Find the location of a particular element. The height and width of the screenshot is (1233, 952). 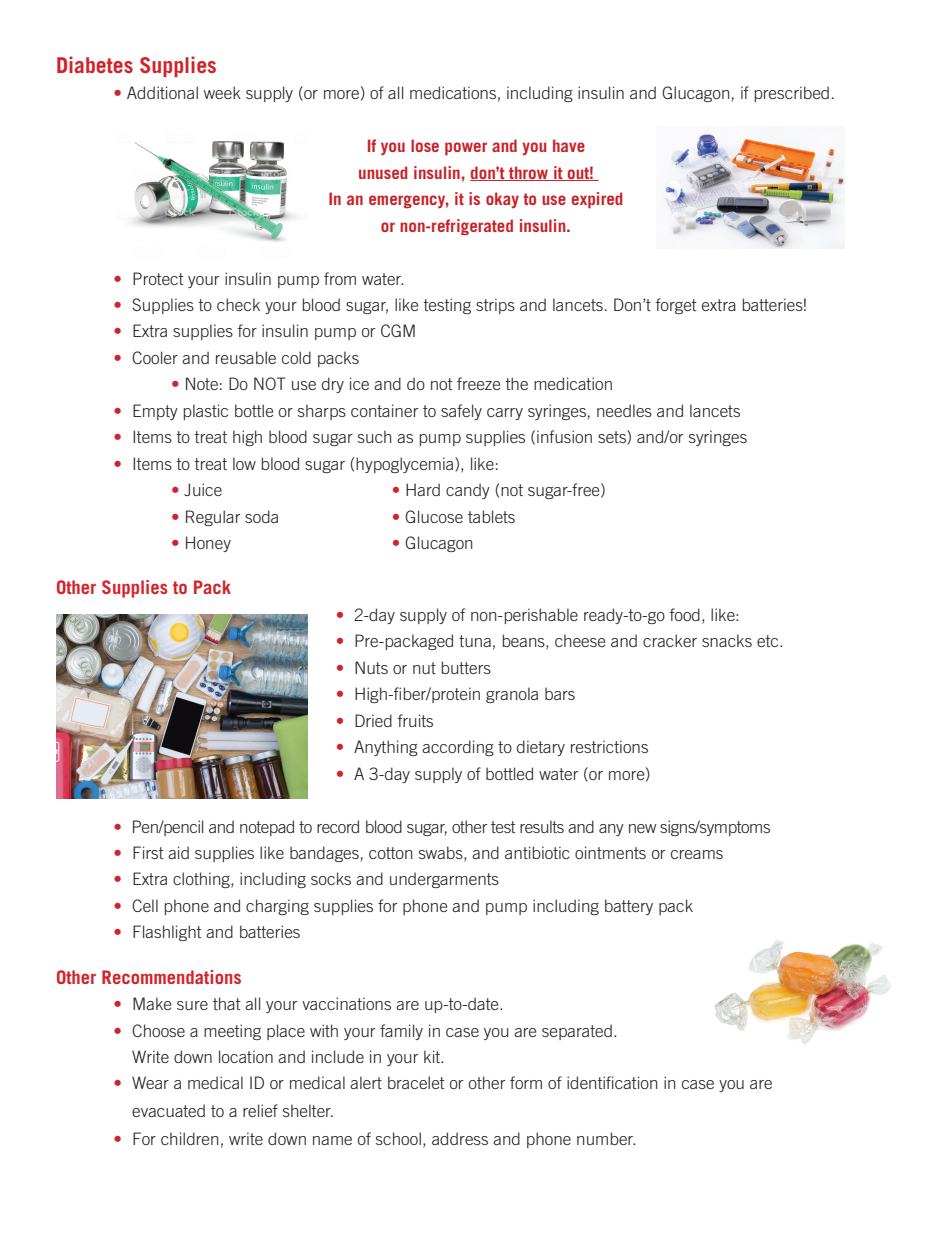

Additional is located at coordinates (162, 92).
